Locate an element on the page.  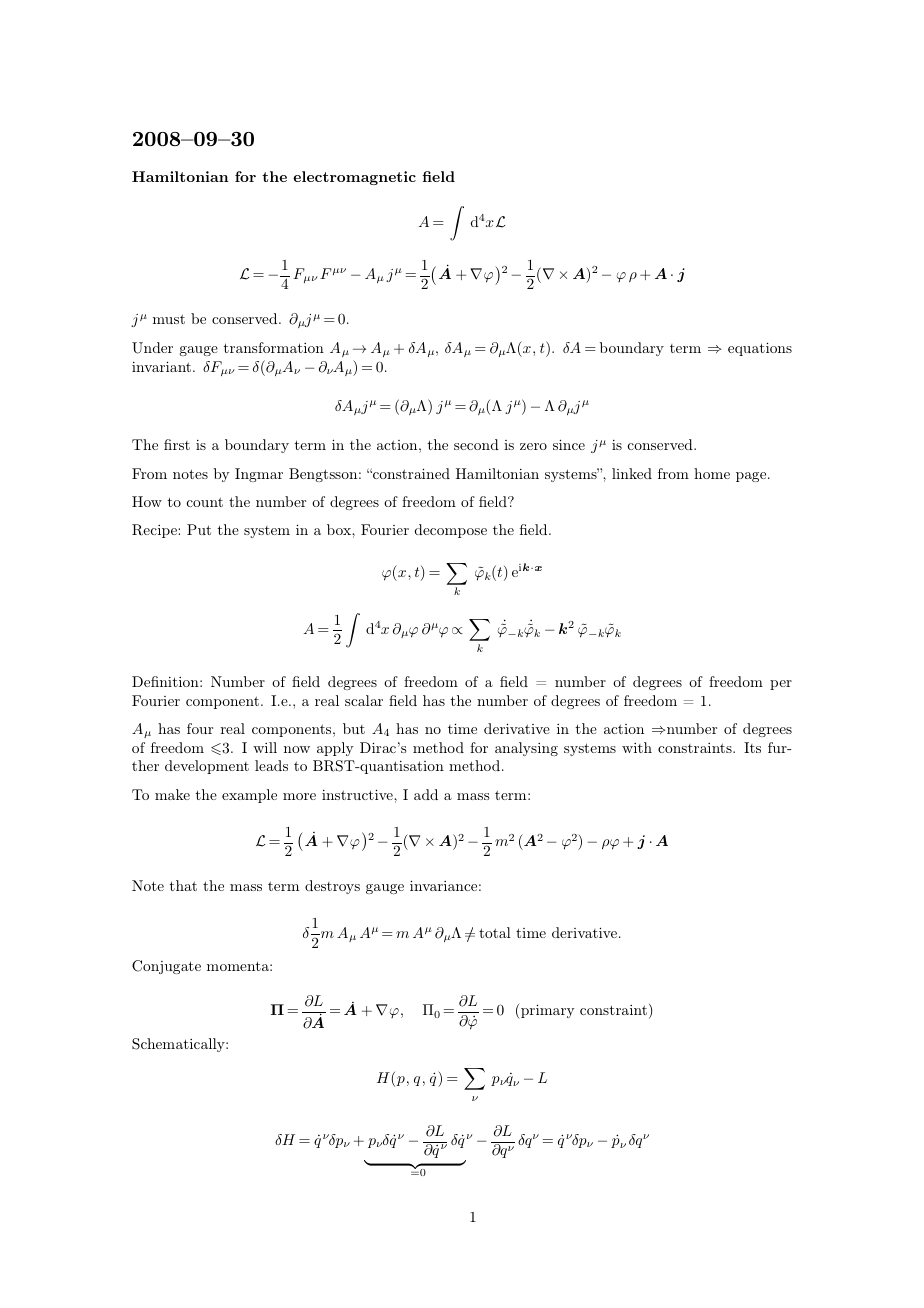
Put is located at coordinates (199, 529).
